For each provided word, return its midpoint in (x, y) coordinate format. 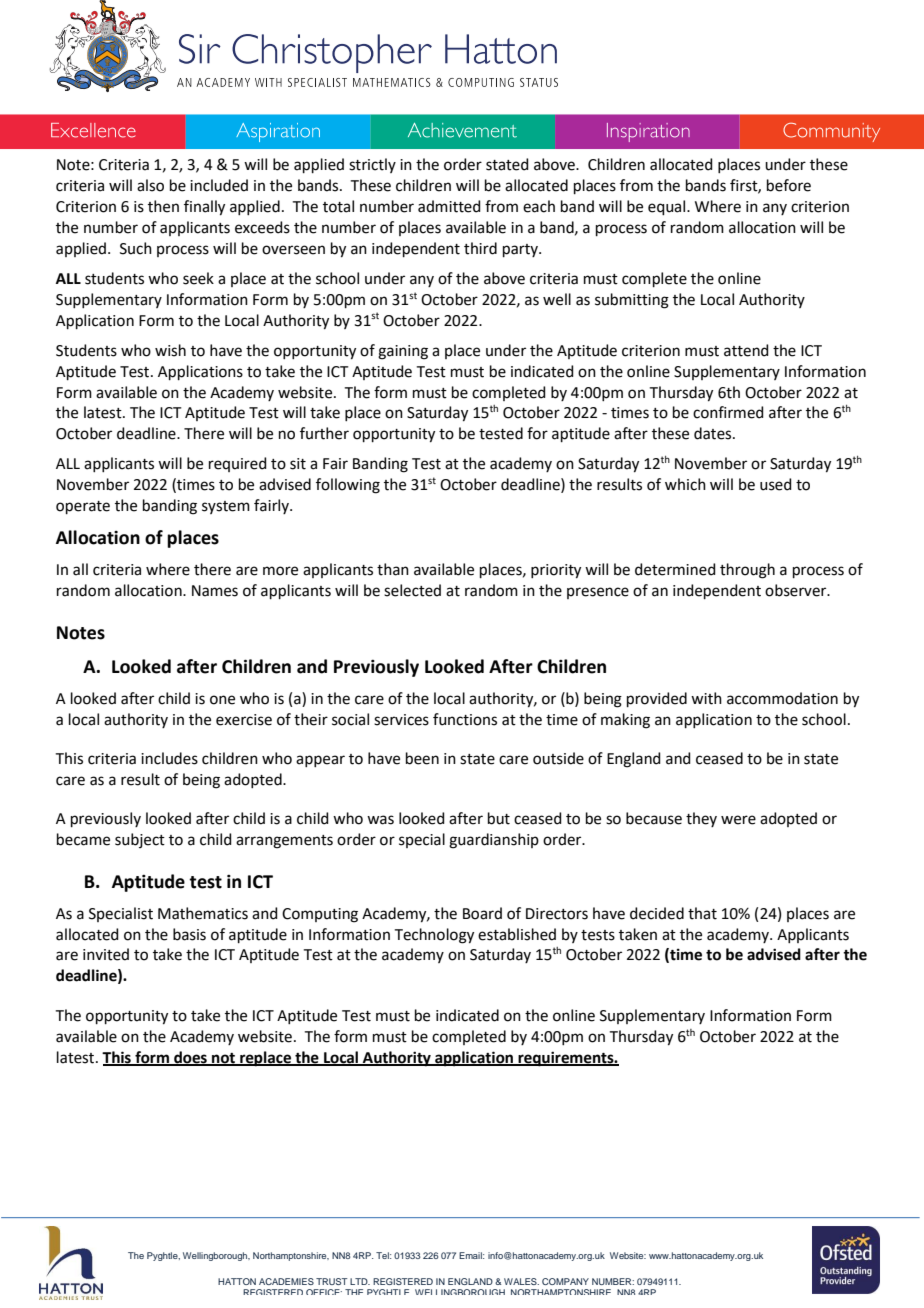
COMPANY (565, 1281)
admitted (449, 206)
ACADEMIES (286, 1281)
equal (668, 207)
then (163, 206)
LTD (360, 1281)
